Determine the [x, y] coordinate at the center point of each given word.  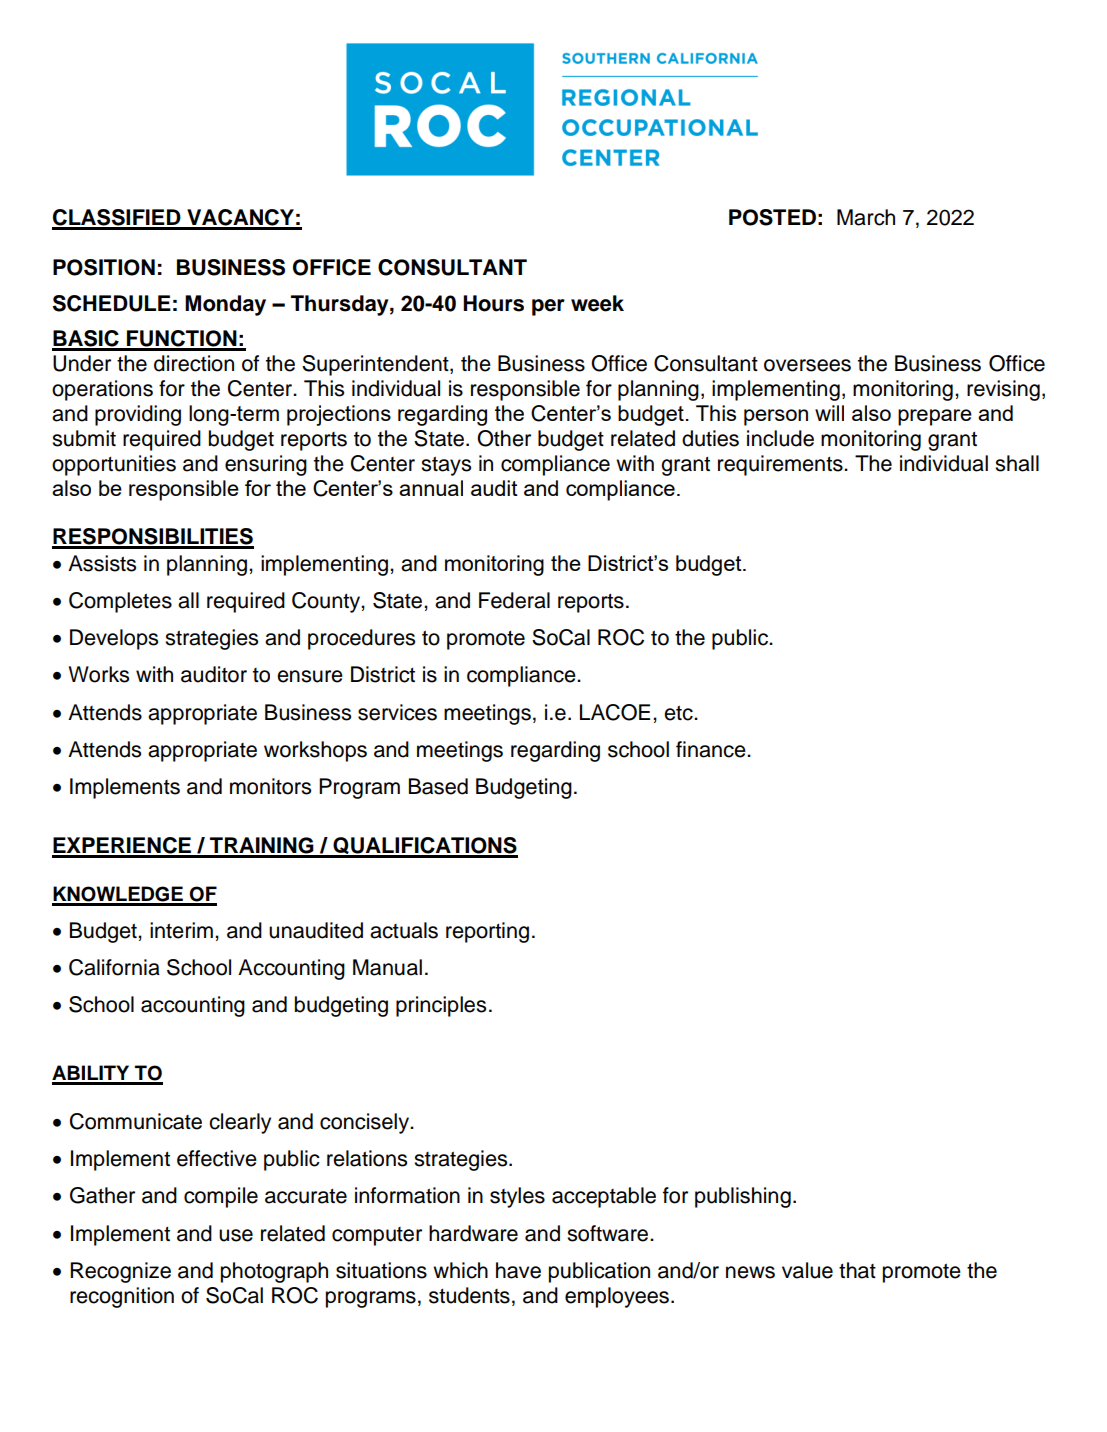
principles [441, 1006]
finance [712, 749]
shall [1017, 463]
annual [431, 488]
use [236, 1235]
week [597, 303]
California [114, 967]
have [518, 1270]
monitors [270, 786]
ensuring [266, 465]
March [866, 217]
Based [438, 786]
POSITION [104, 267]
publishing [743, 1197]
